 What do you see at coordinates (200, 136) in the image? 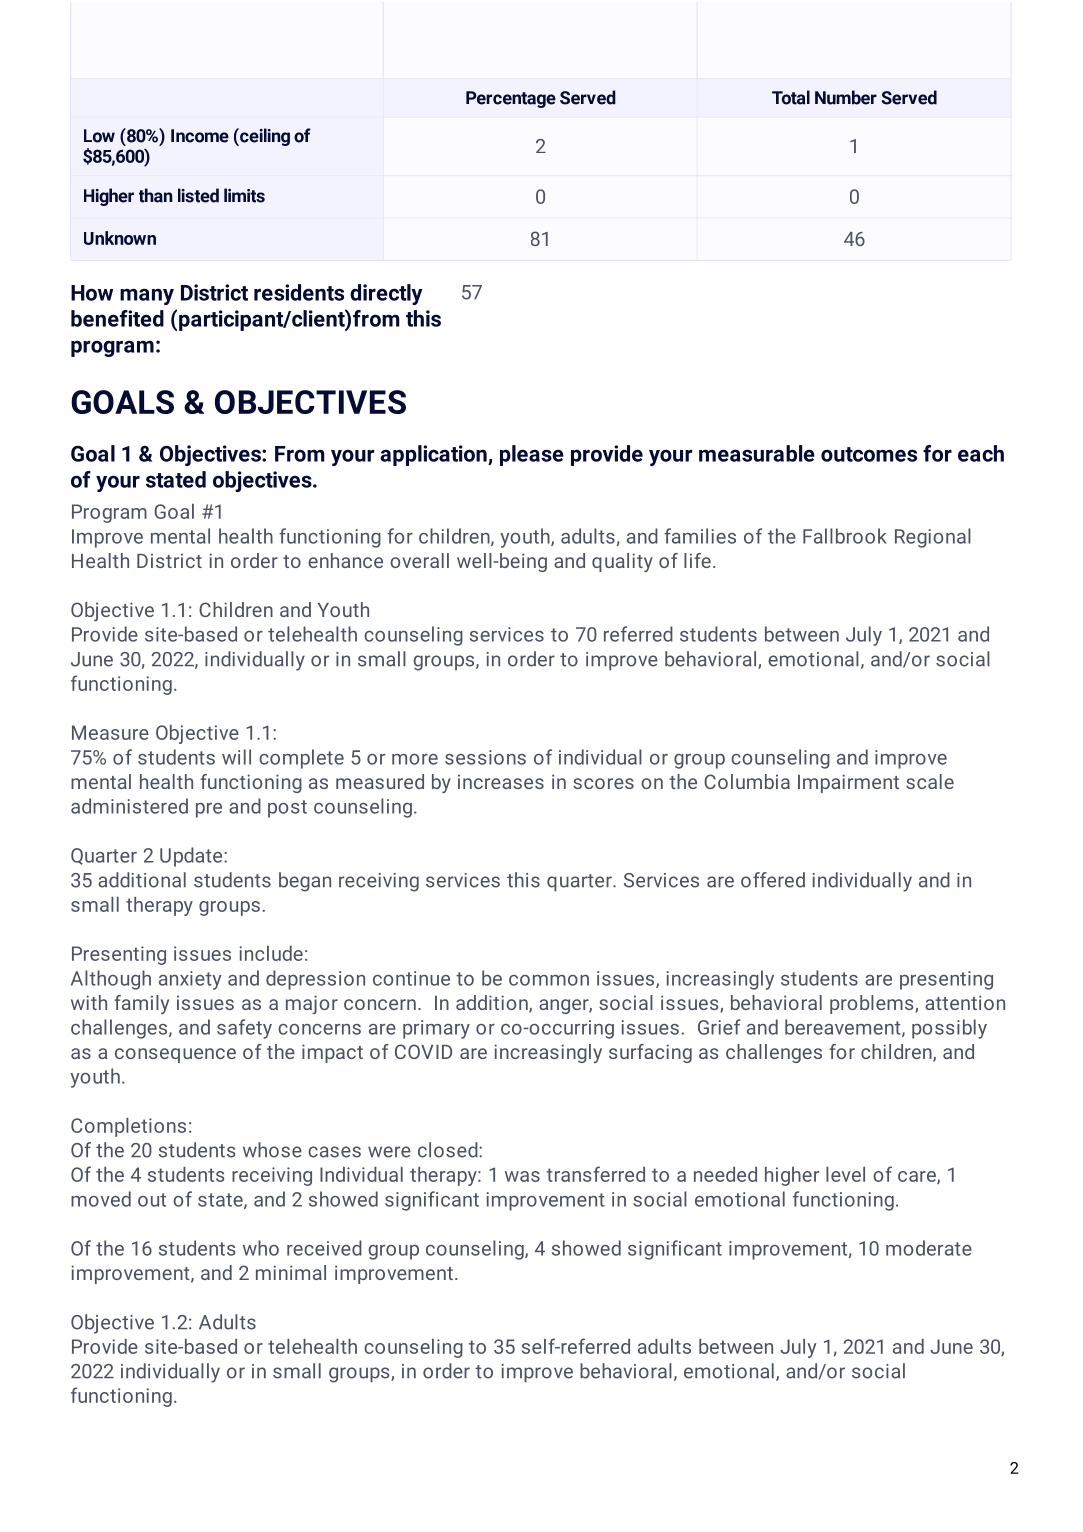
I see `Income` at bounding box center [200, 136].
